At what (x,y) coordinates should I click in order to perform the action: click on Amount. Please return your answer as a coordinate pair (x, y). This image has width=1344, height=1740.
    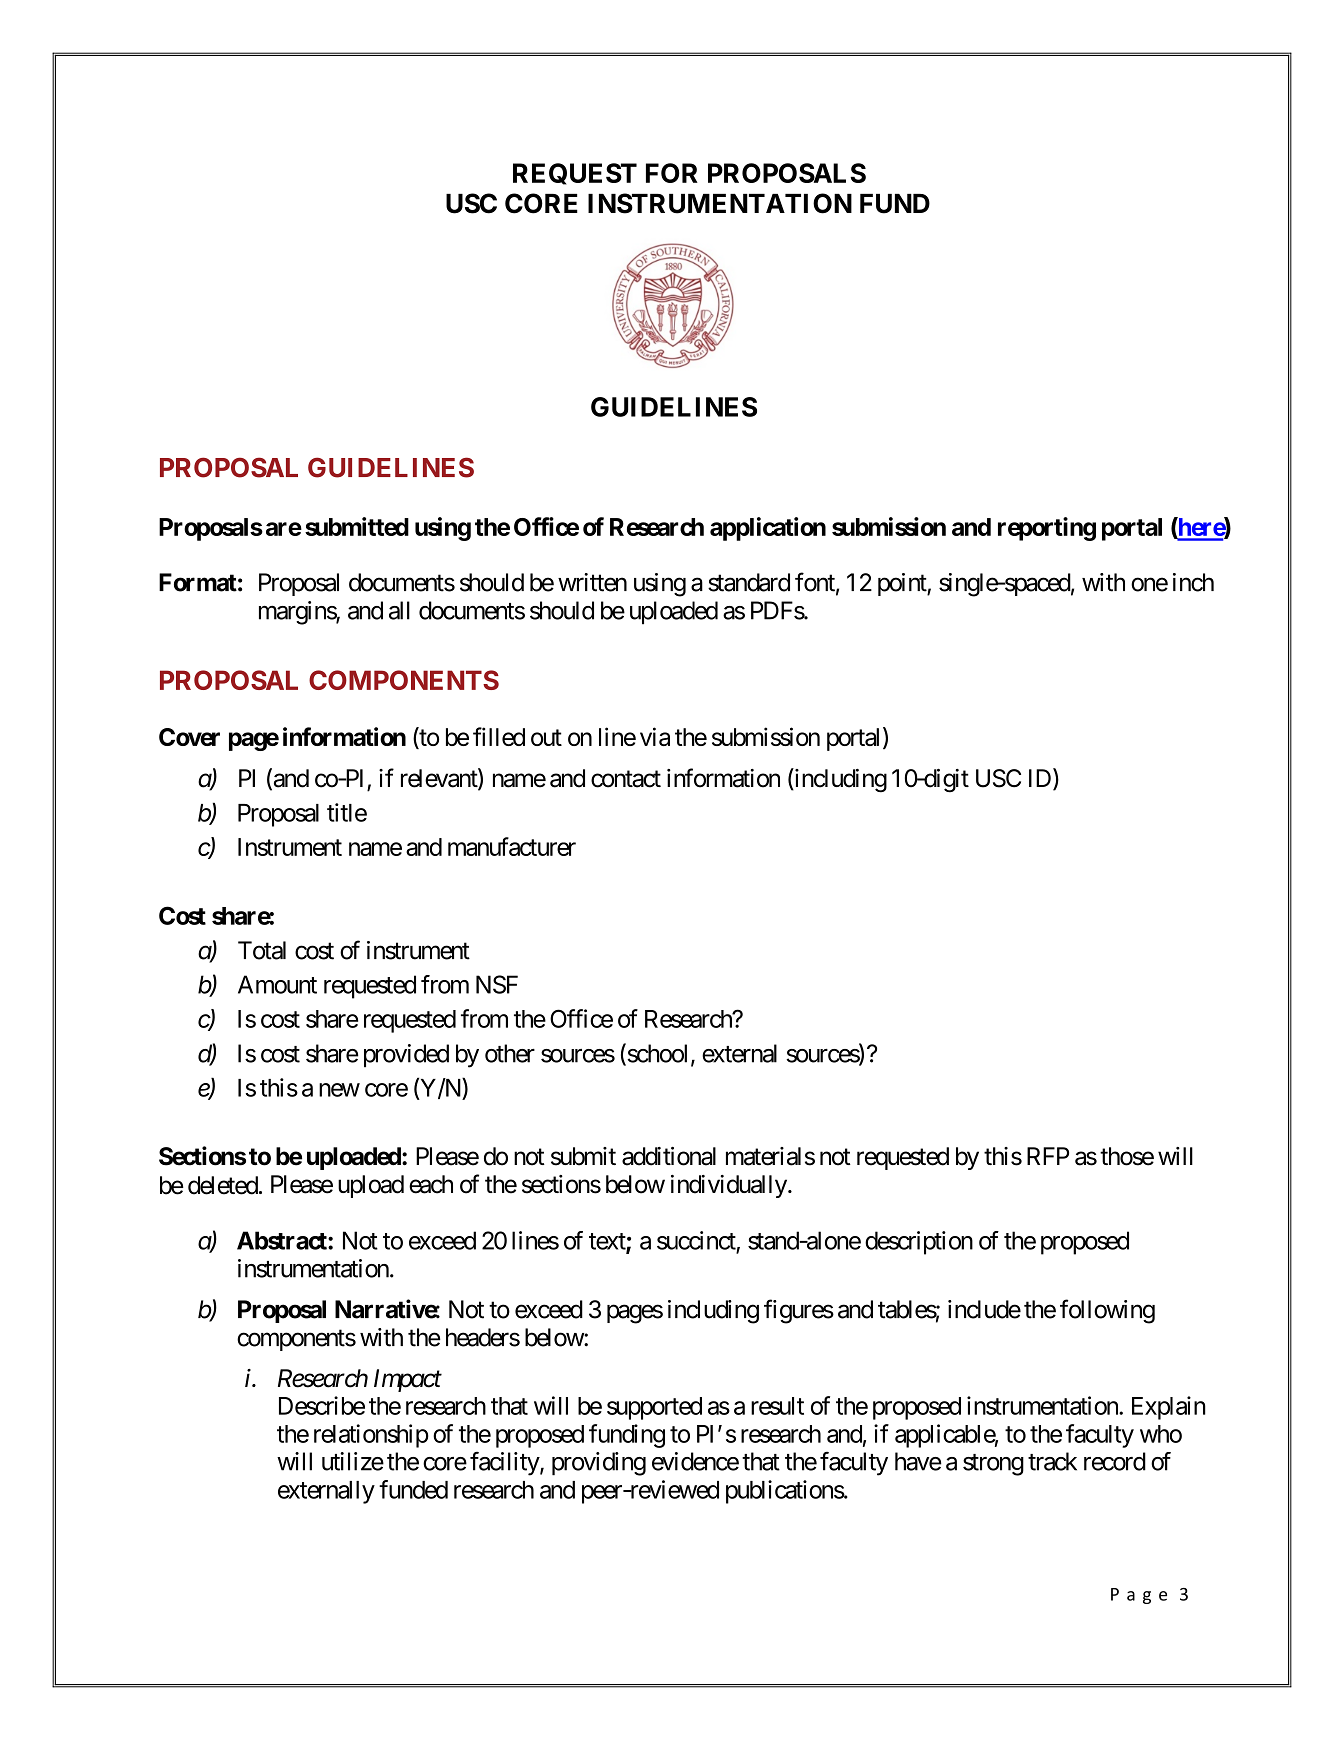
    Looking at the image, I should click on (277, 984).
